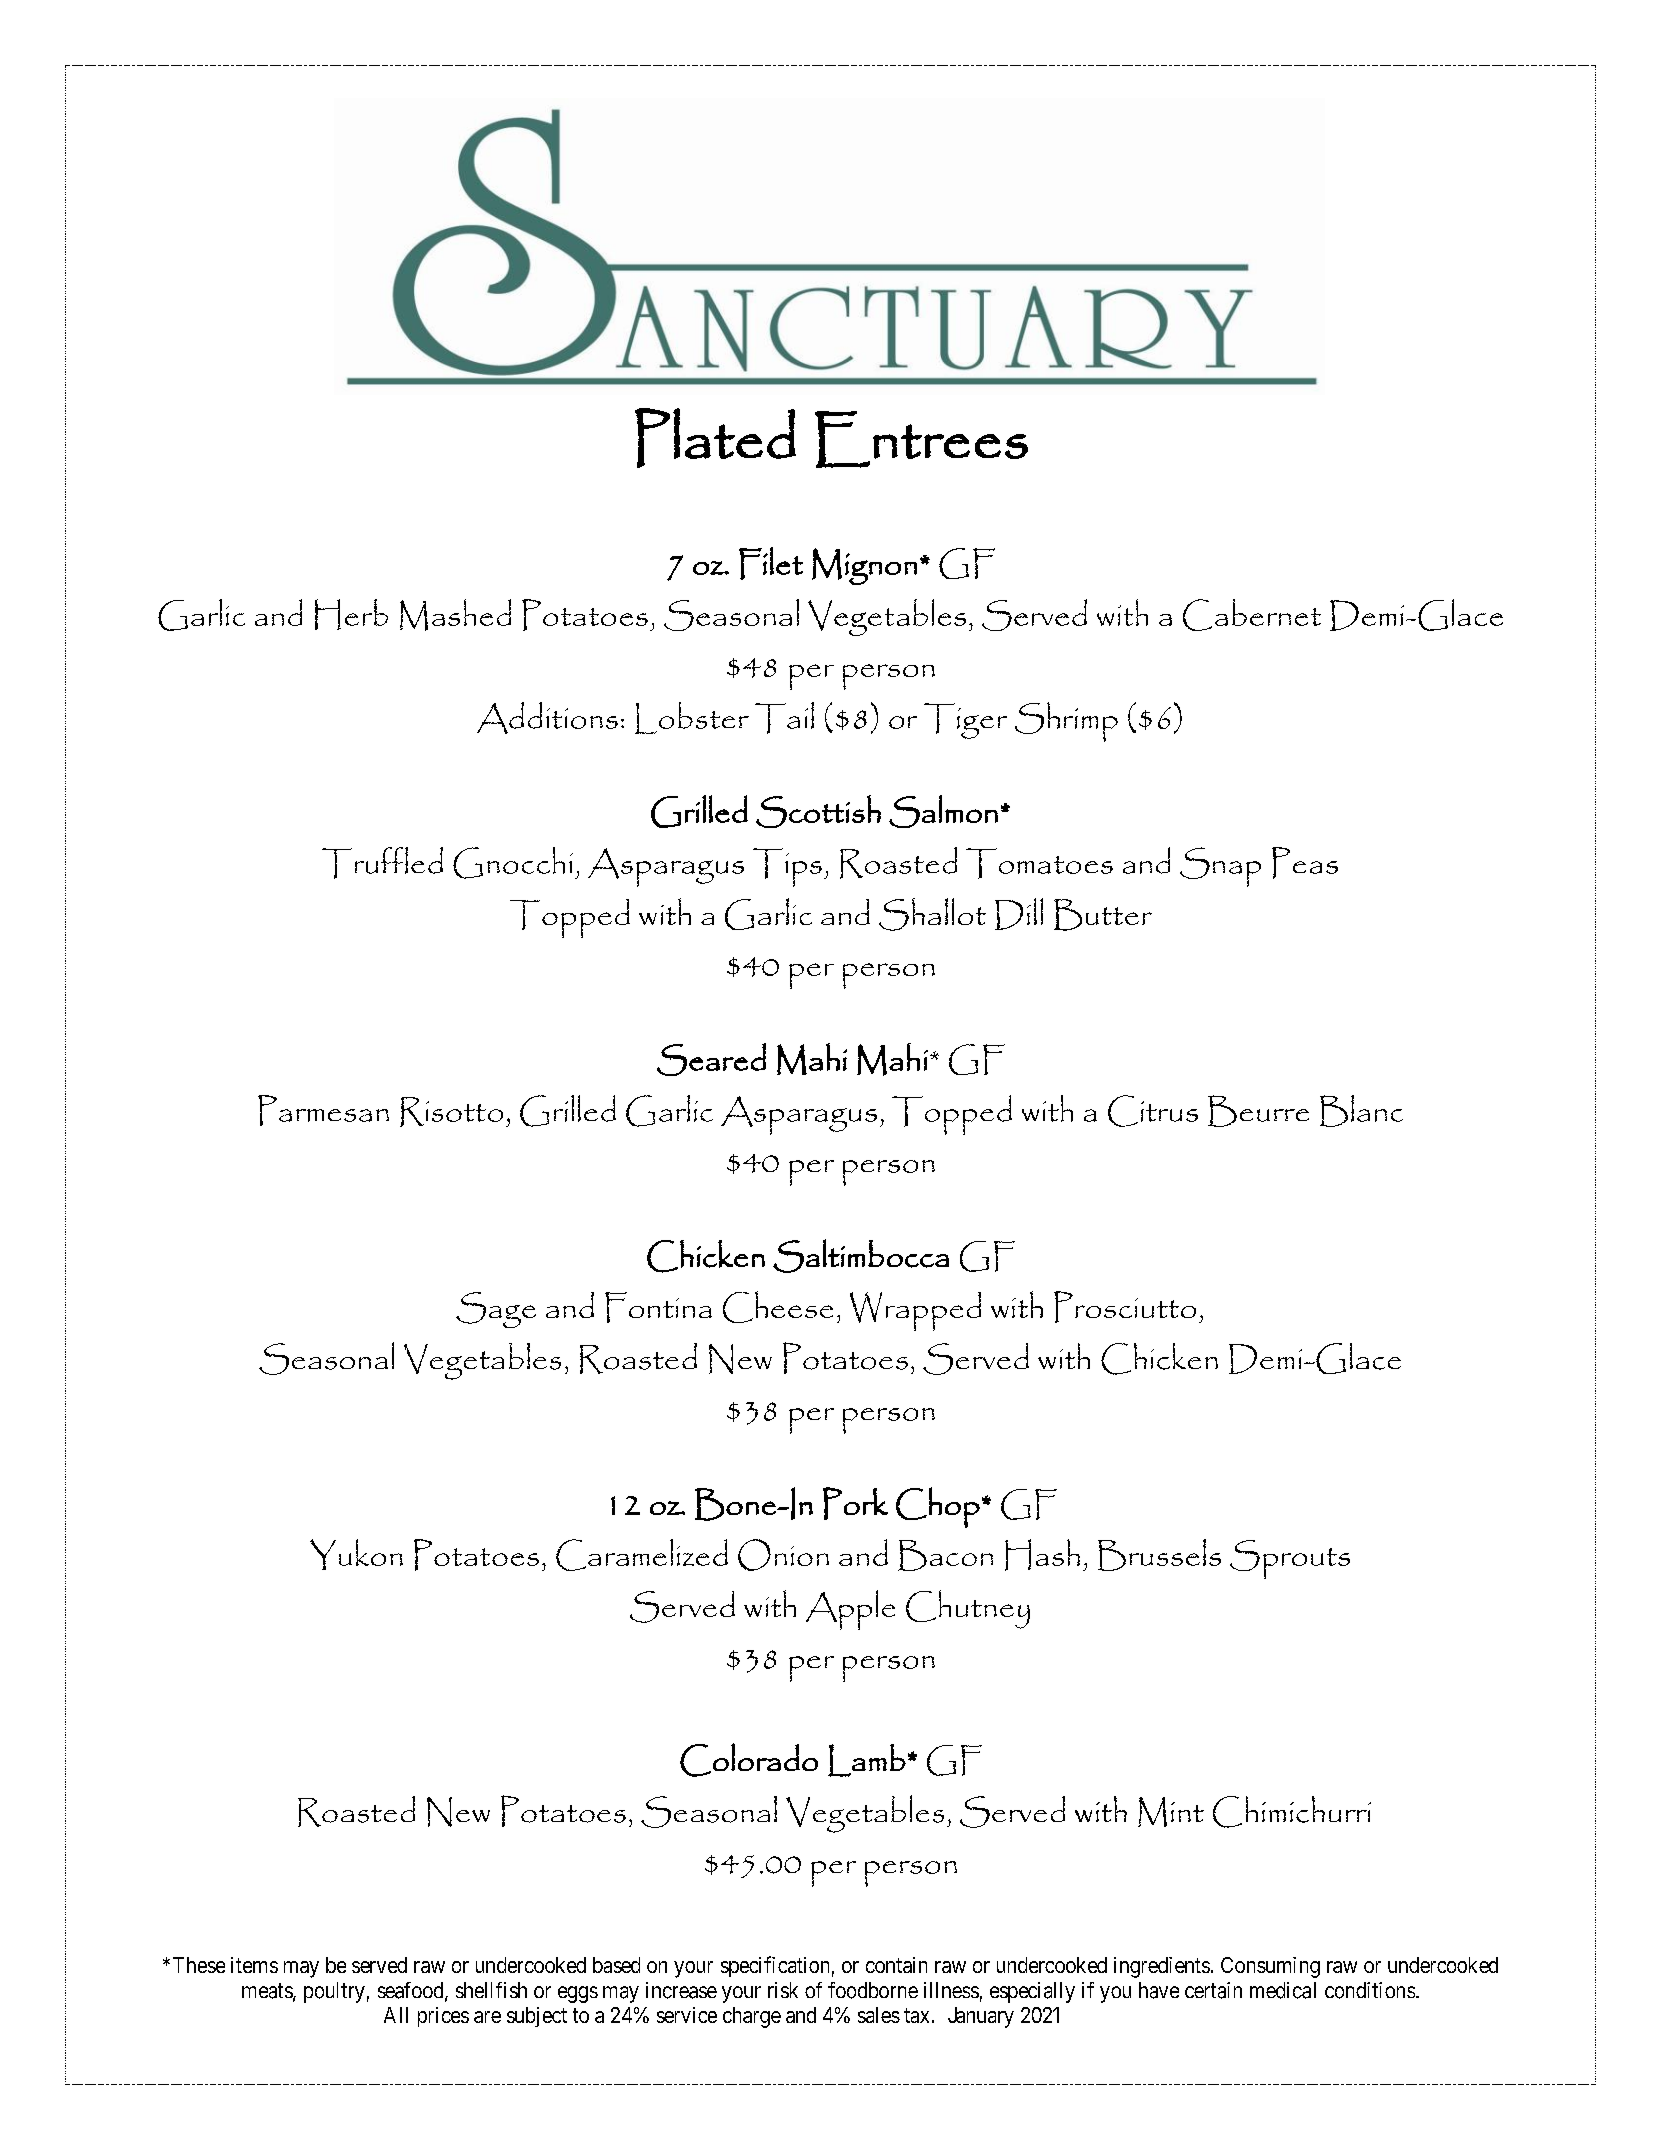 Image resolution: width=1661 pixels, height=2150 pixels. Describe the element at coordinates (1125, 1307) in the document. I see `Prosciutto` at that location.
